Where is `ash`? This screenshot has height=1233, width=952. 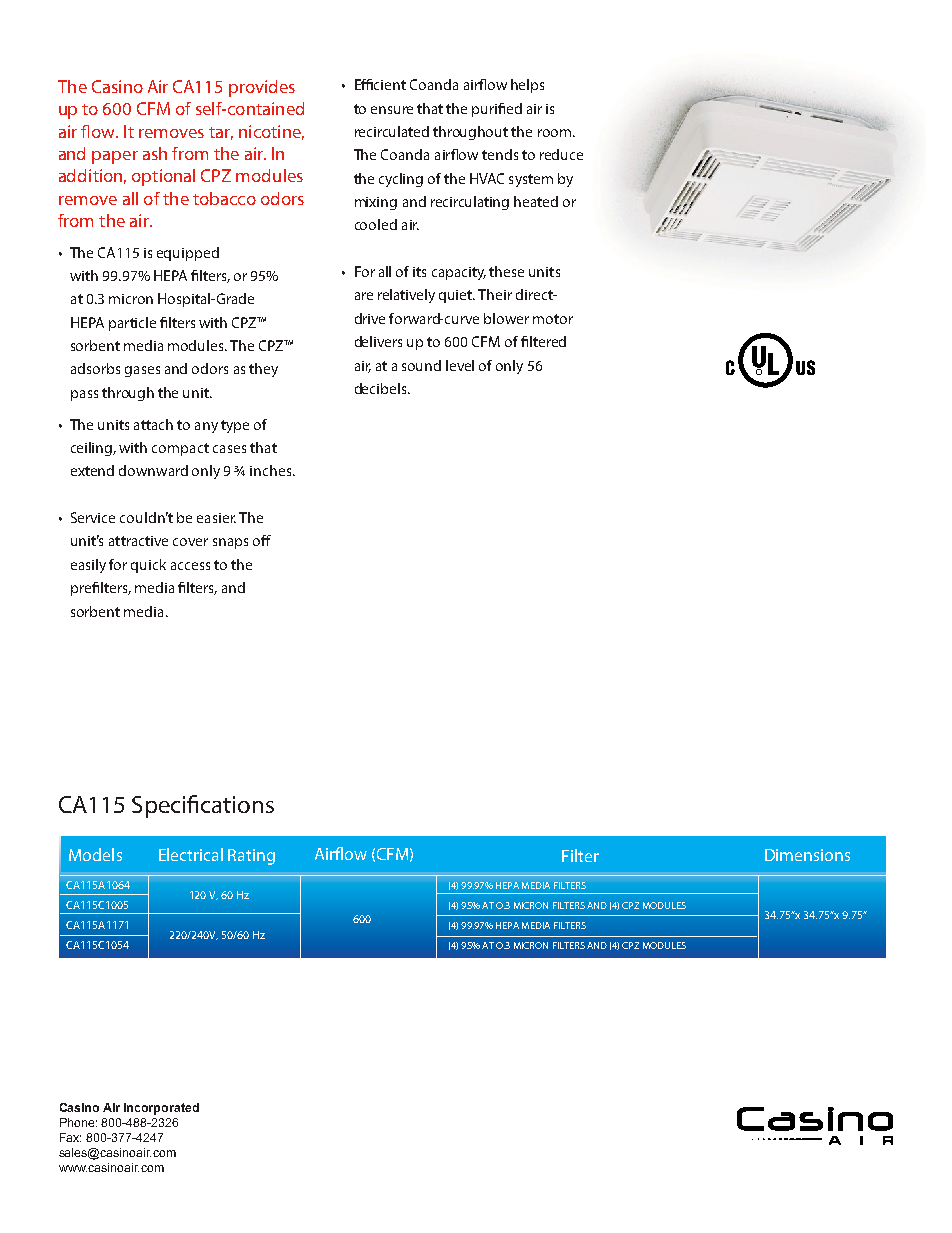 ash is located at coordinates (155, 153).
